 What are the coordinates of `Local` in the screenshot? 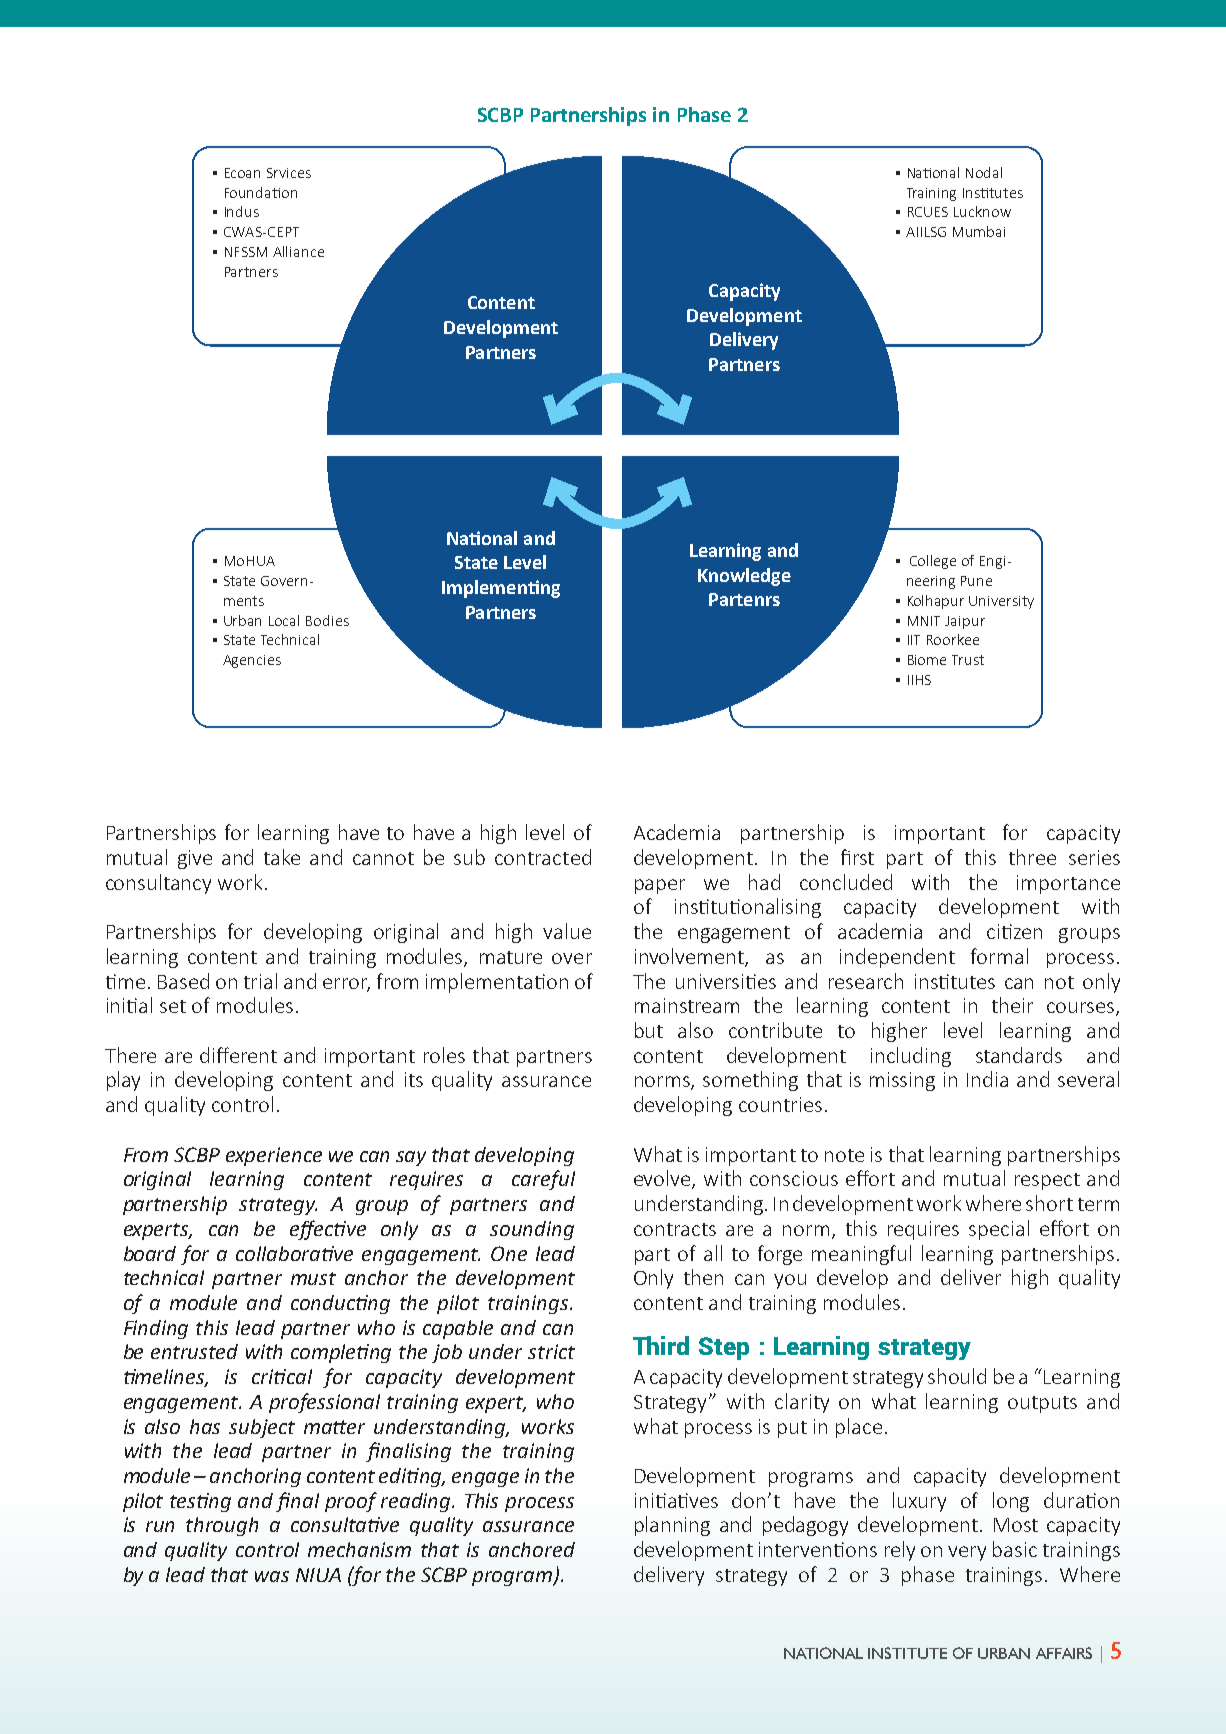 It's located at (284, 620).
